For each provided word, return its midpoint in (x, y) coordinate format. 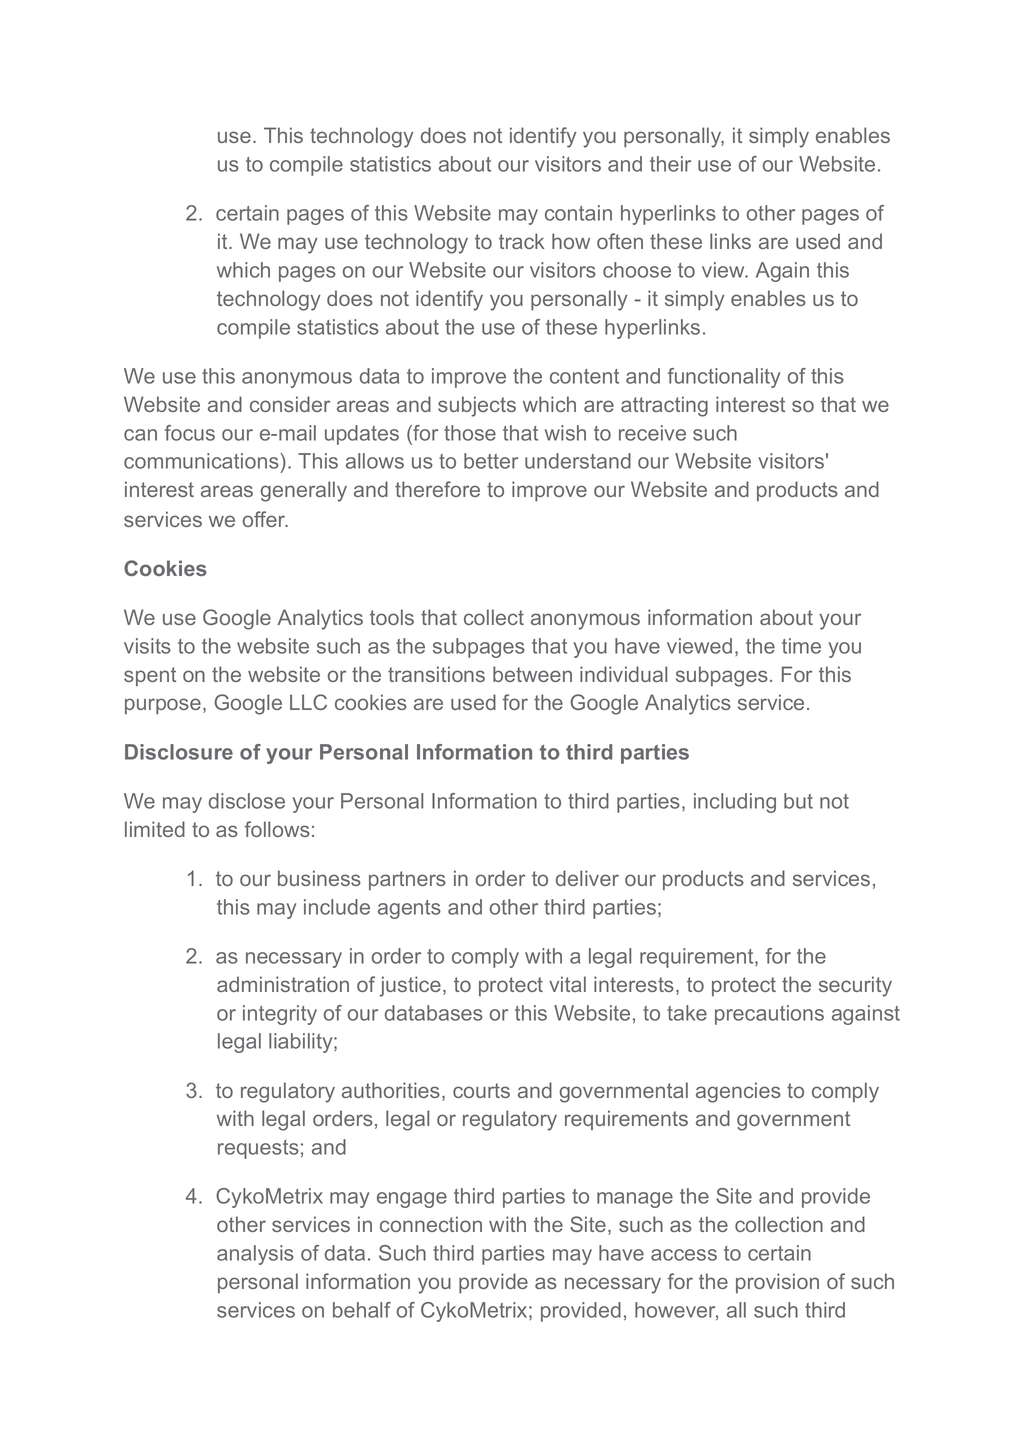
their (670, 164)
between (532, 674)
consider (290, 404)
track (521, 241)
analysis (255, 1255)
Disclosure (179, 752)
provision (777, 1283)
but (798, 801)
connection (431, 1224)
